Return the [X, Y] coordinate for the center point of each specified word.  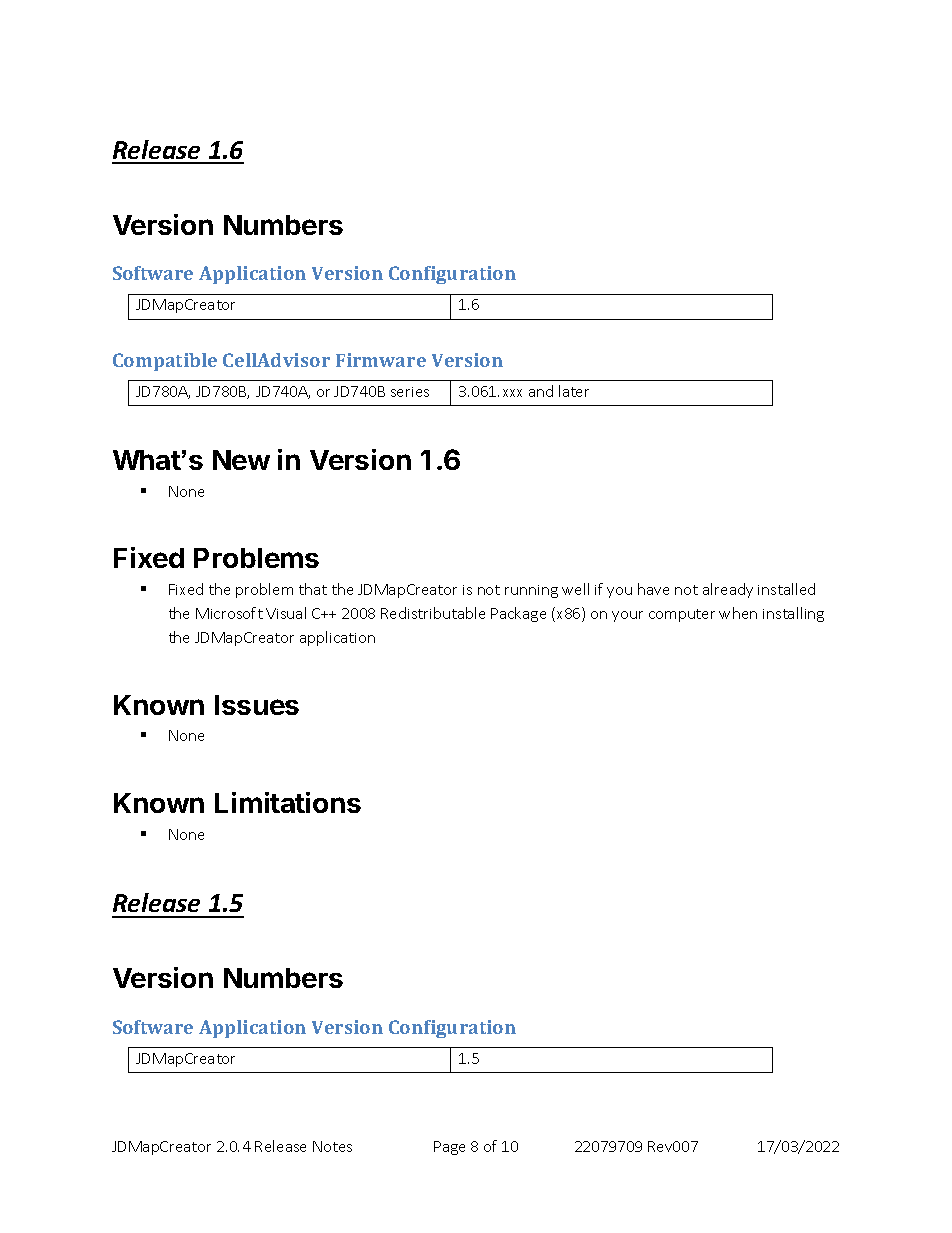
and [541, 391]
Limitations [288, 802]
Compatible [165, 362]
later [574, 391]
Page [449, 1148]
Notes [332, 1146]
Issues [257, 705]
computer [682, 615]
